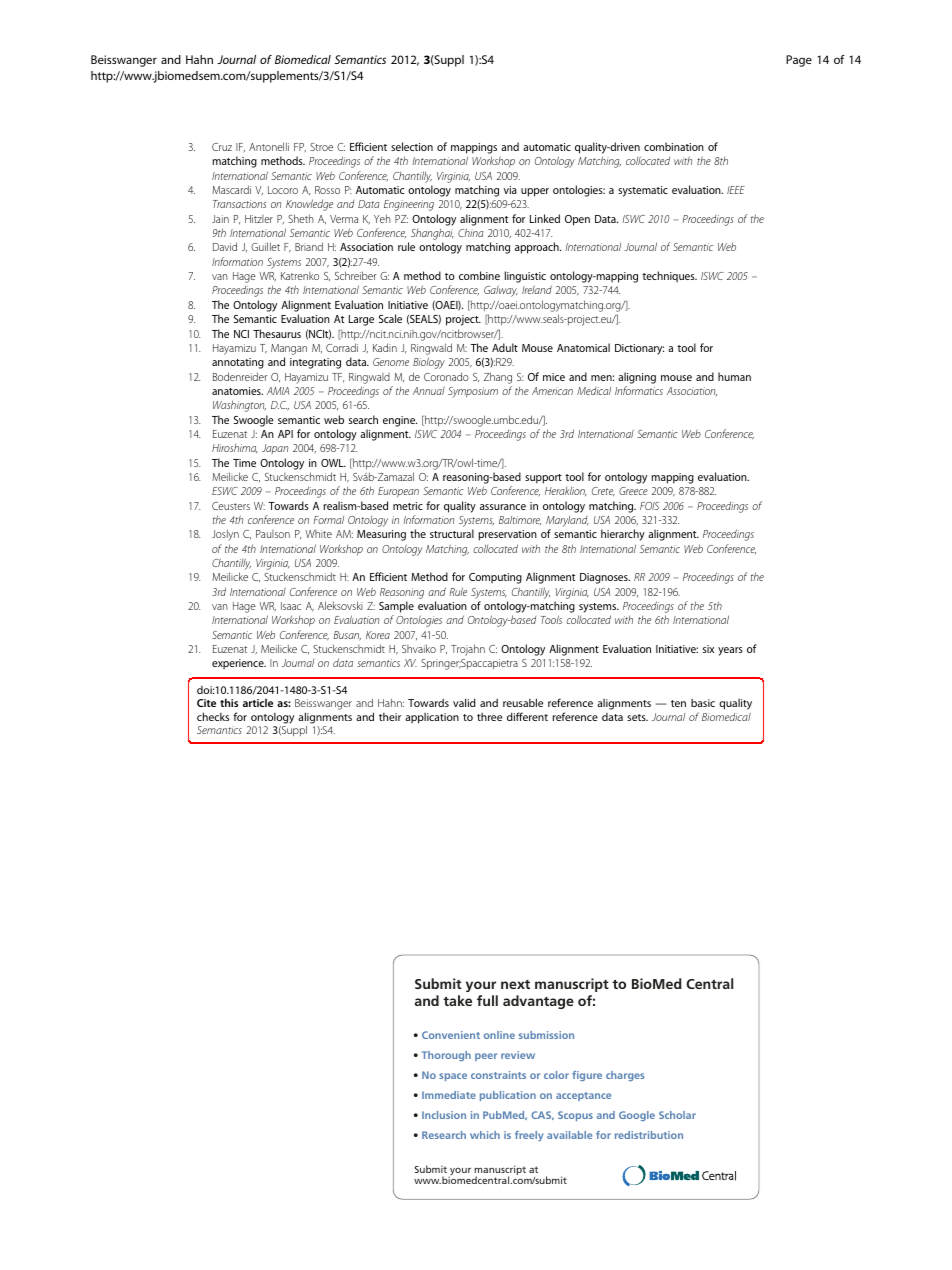 The image size is (952, 1270). I want to click on Computing, so click(495, 578).
